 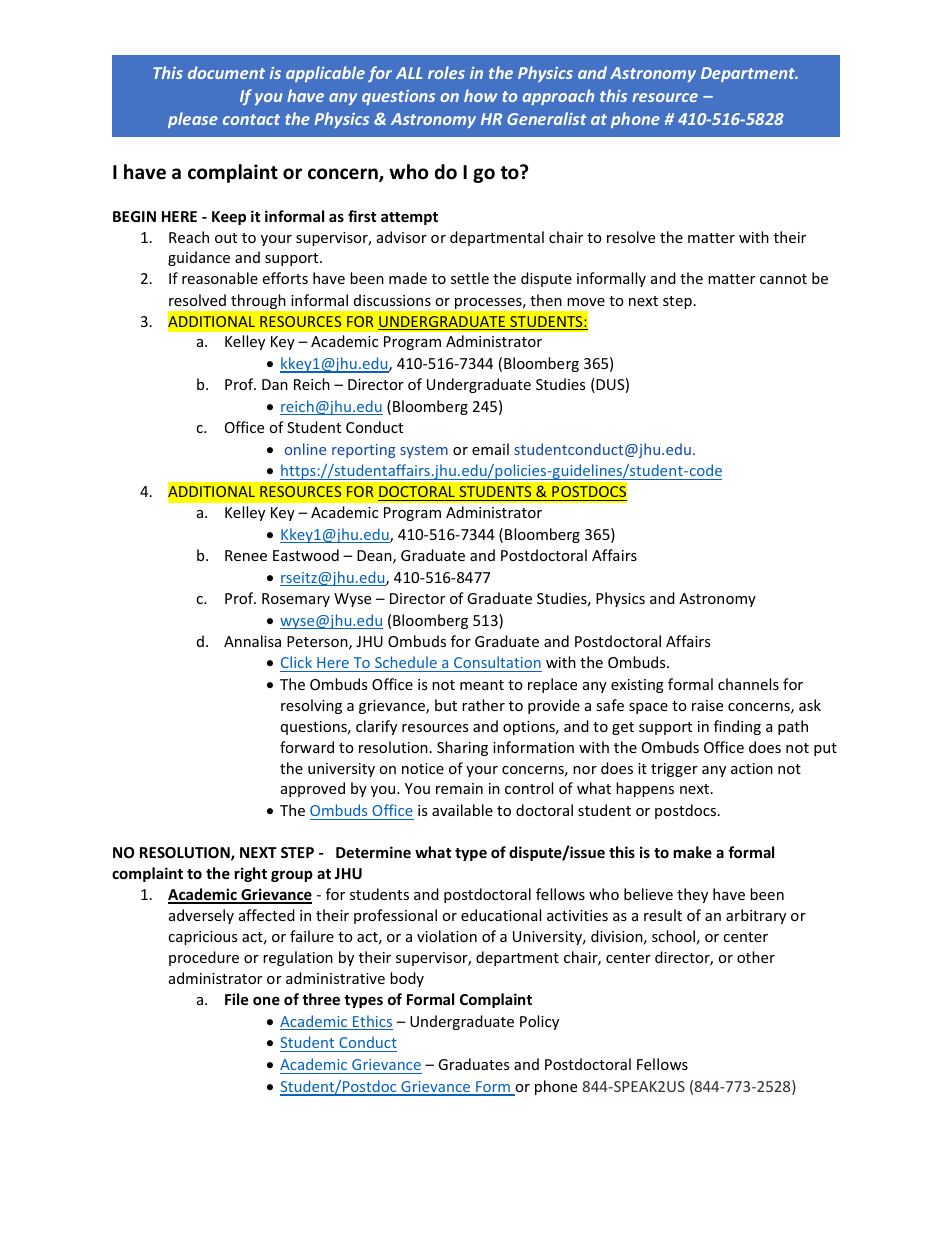 What do you see at coordinates (296, 662) in the image?
I see `Click` at bounding box center [296, 662].
